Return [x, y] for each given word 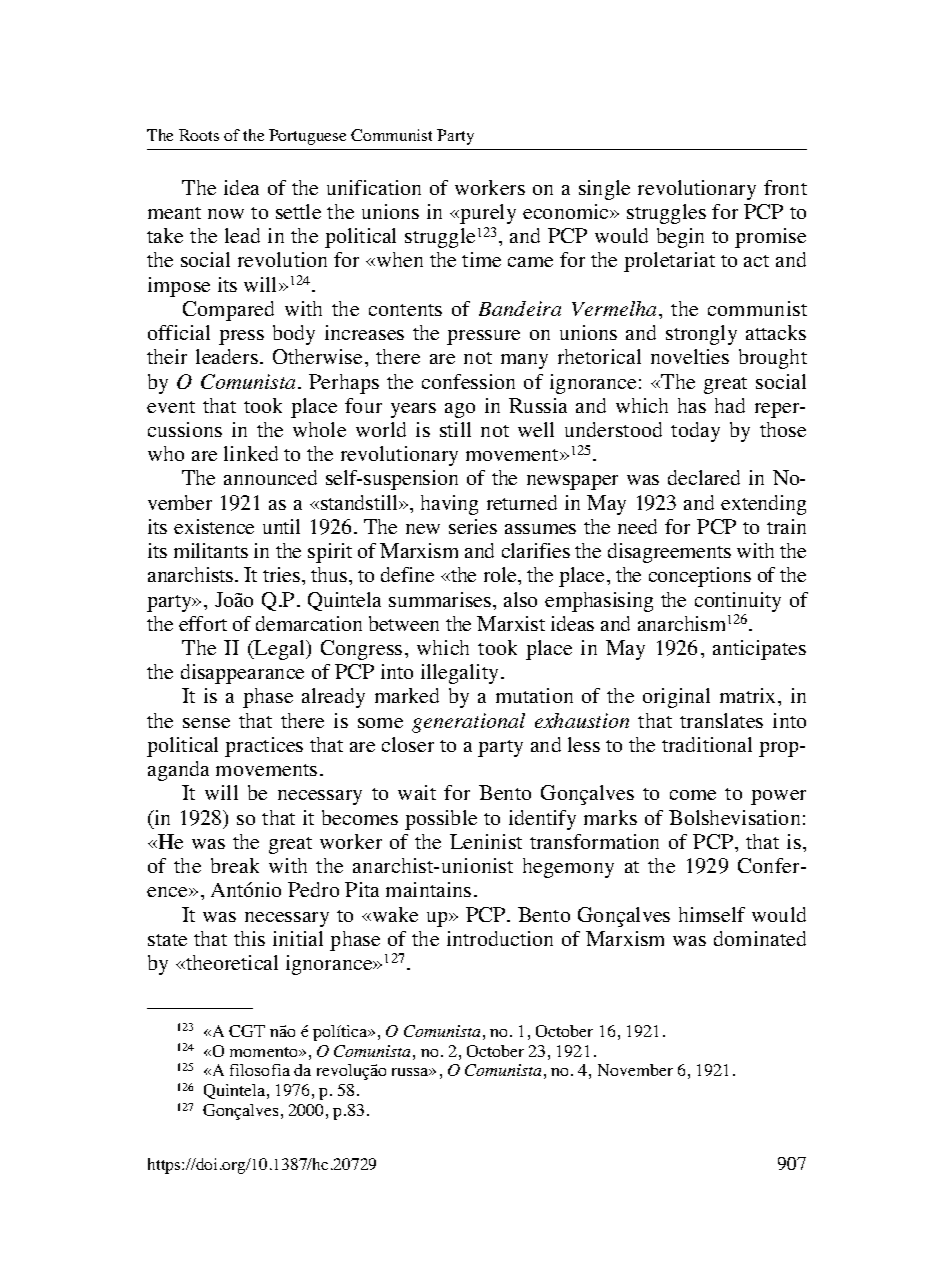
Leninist [486, 841]
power [778, 797]
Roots [199, 135]
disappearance [242, 674]
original [676, 698]
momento [265, 1052]
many [524, 361]
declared [704, 477]
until [281, 526]
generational [468, 723]
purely [487, 214]
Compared [228, 311]
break [235, 865]
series [473, 526]
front [785, 187]
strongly [701, 335]
